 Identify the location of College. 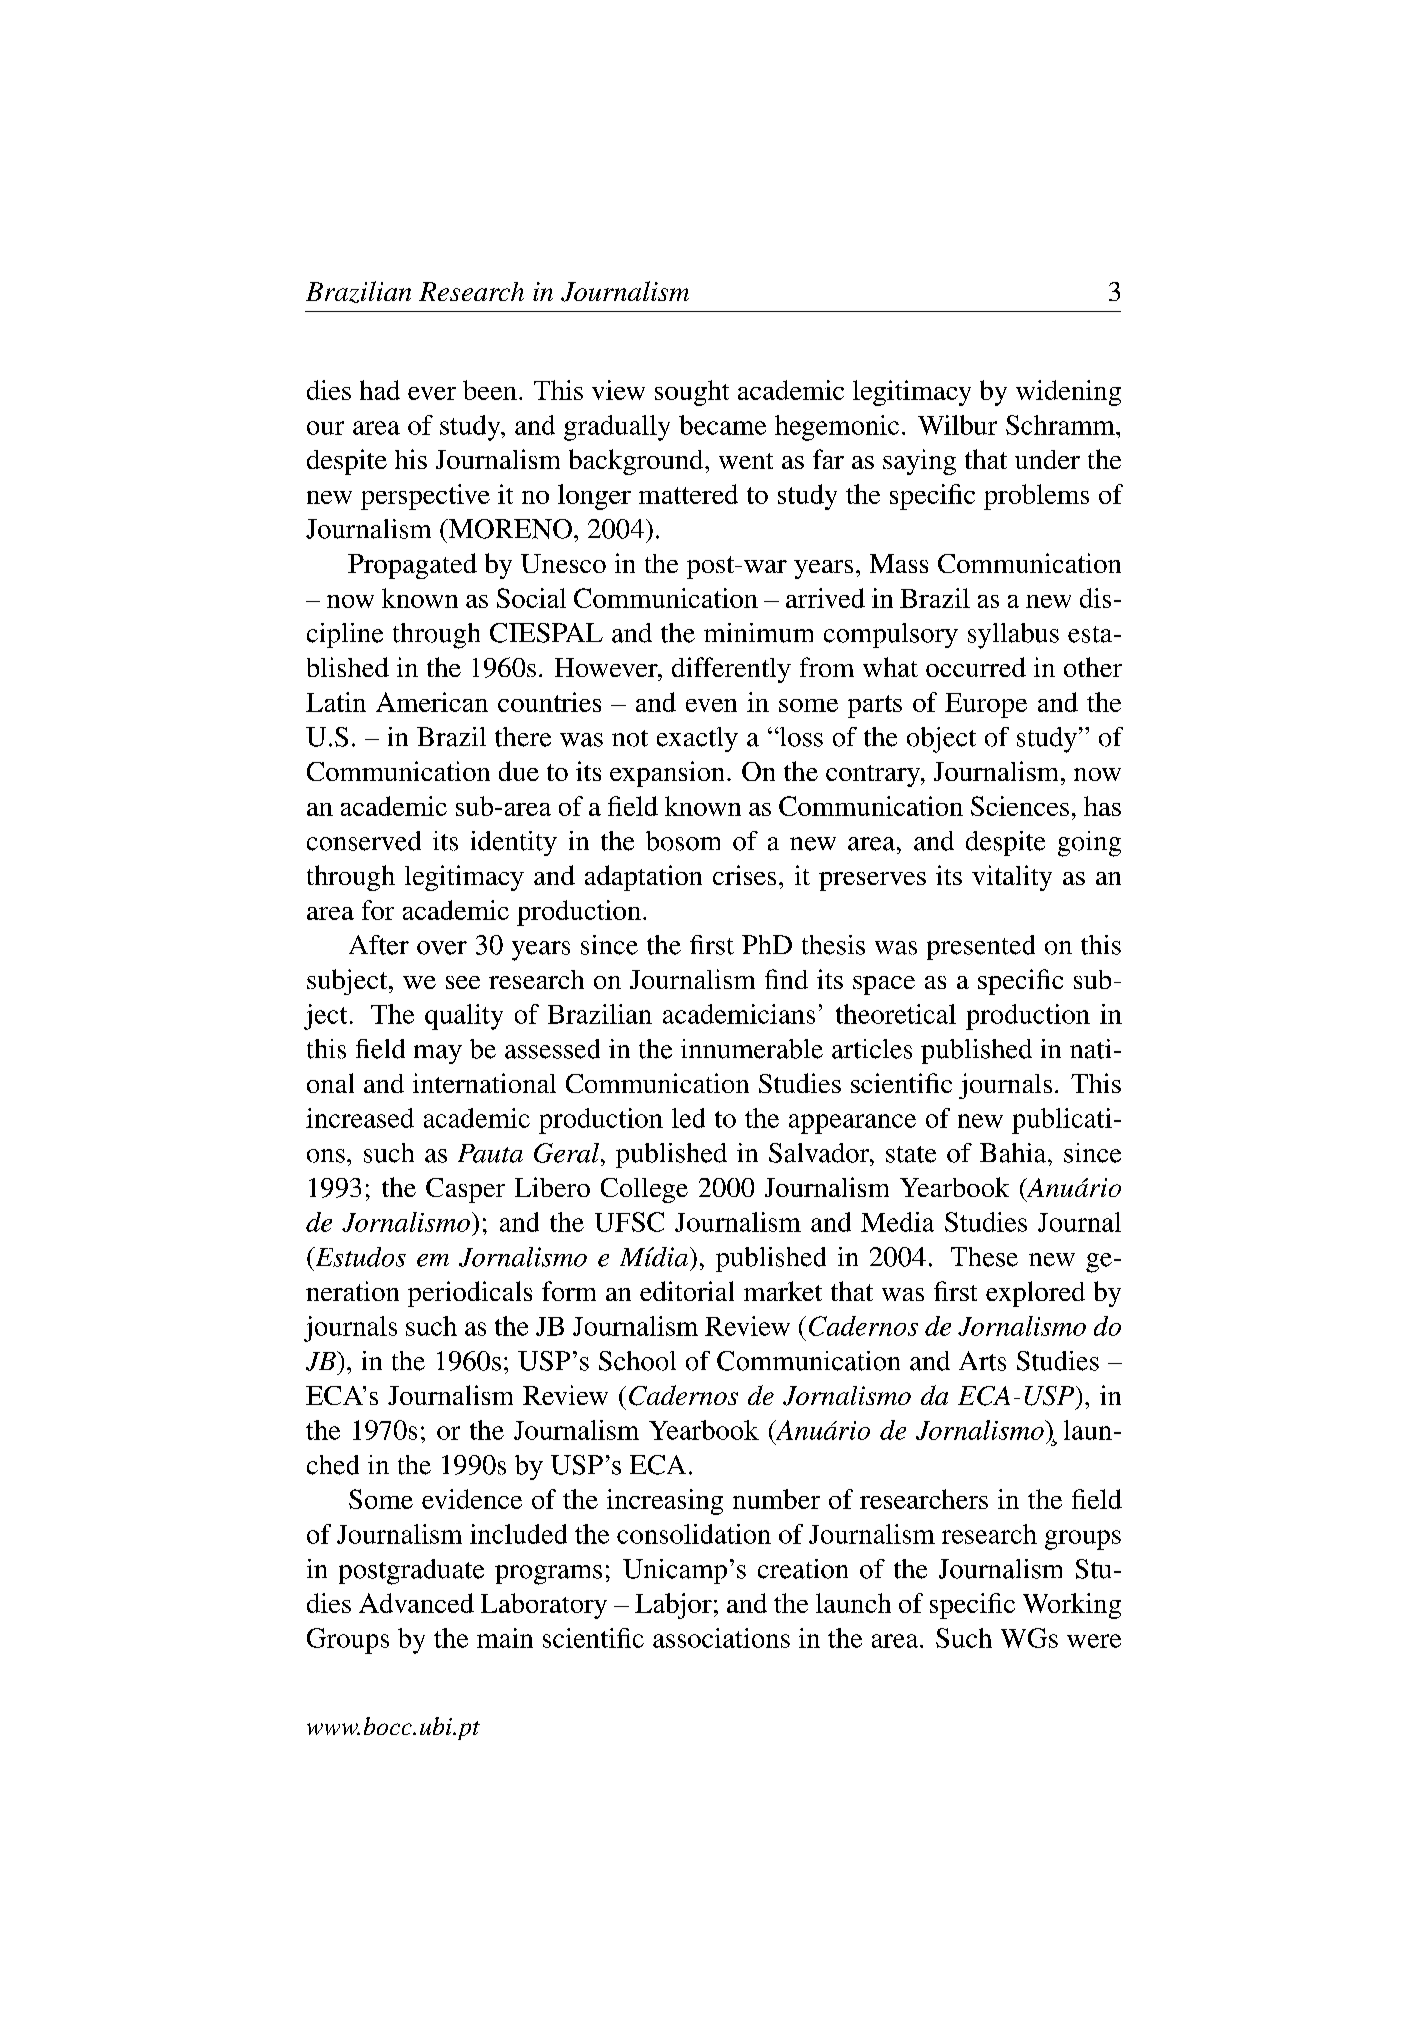
(644, 1190).
